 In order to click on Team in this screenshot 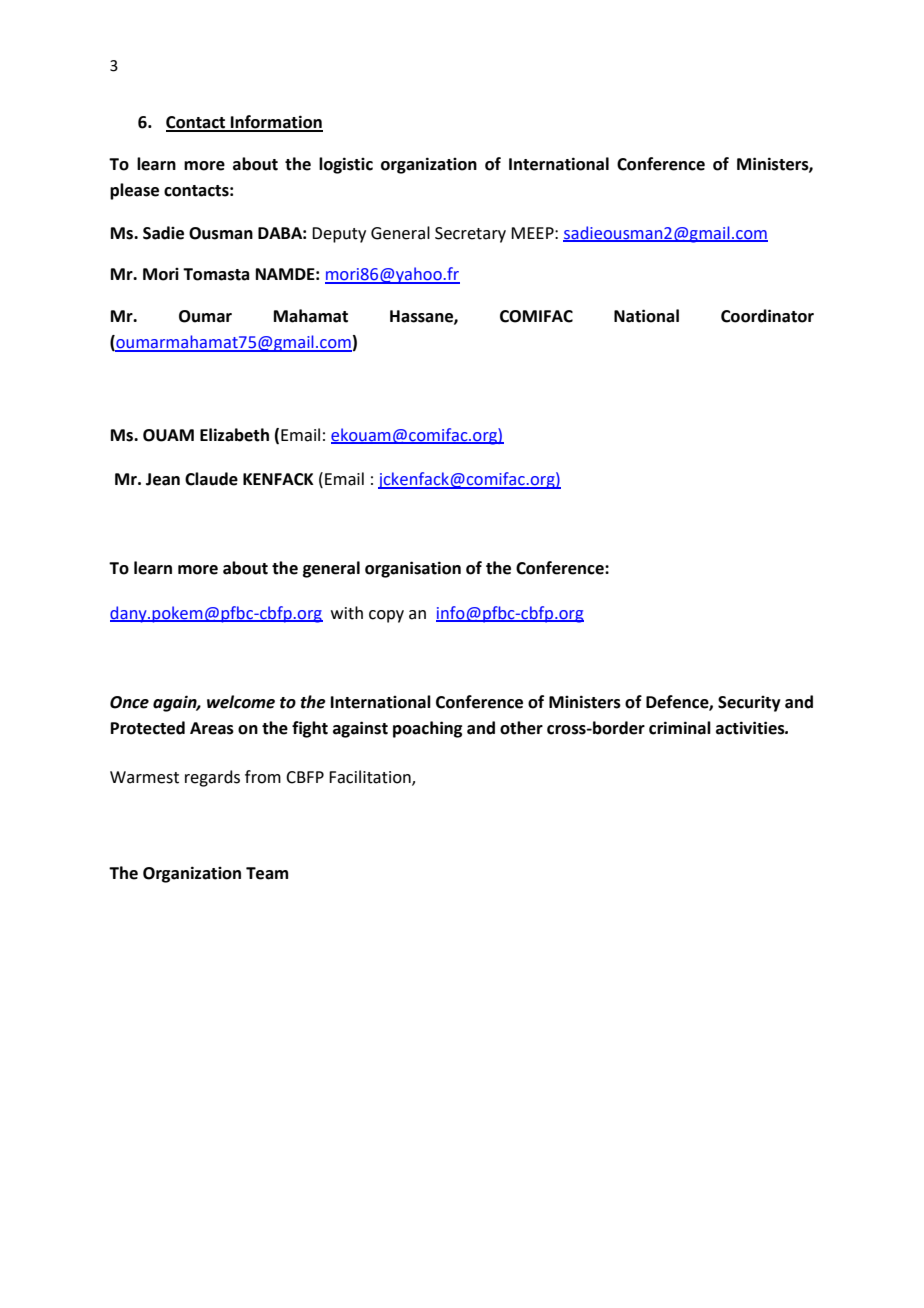, I will do `click(267, 873)`.
